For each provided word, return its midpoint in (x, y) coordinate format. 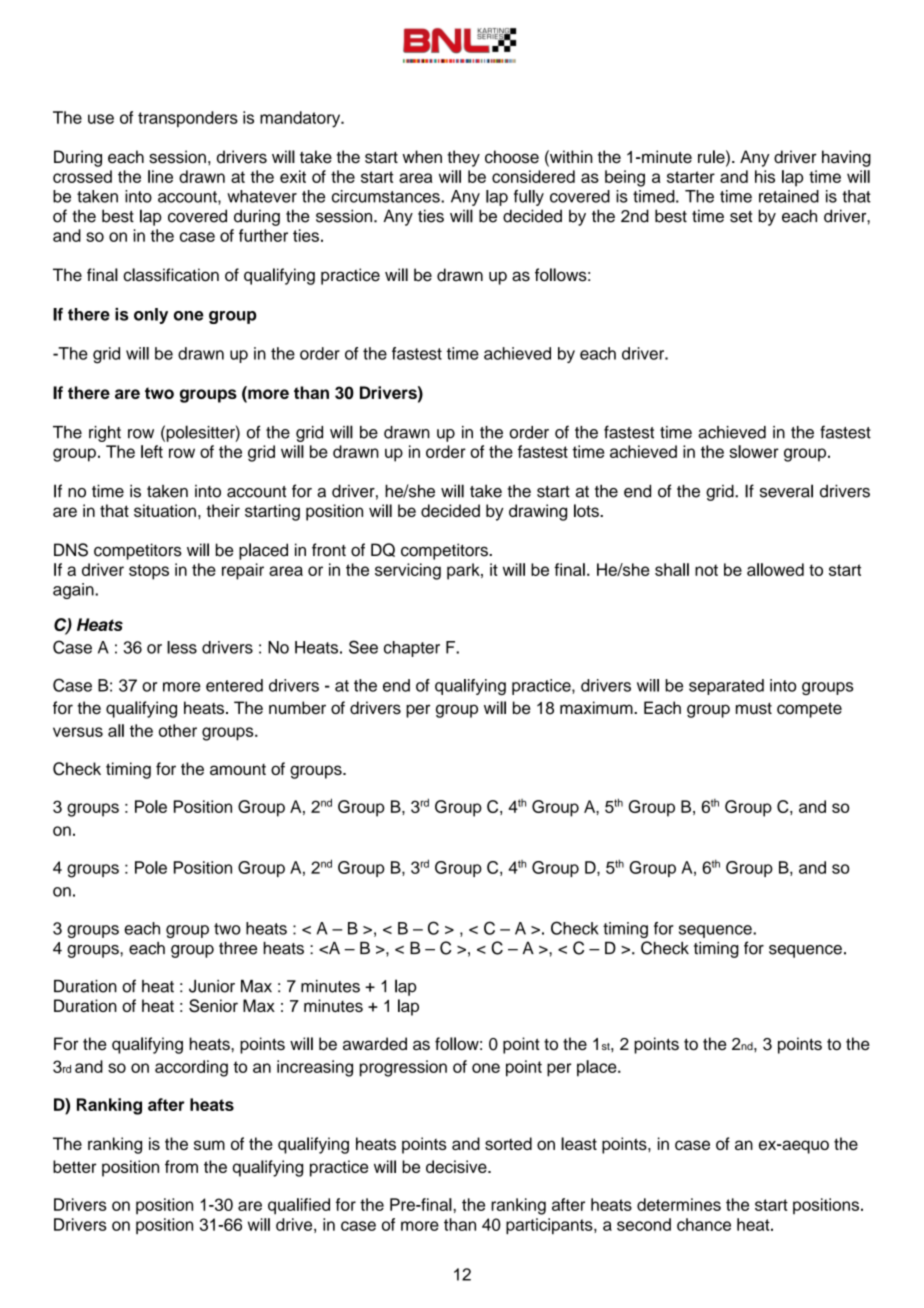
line (160, 176)
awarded (375, 1044)
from (181, 1166)
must (754, 708)
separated (726, 687)
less (182, 647)
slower (754, 451)
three (238, 948)
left (152, 451)
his (765, 176)
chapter (412, 649)
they (463, 158)
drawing (538, 512)
